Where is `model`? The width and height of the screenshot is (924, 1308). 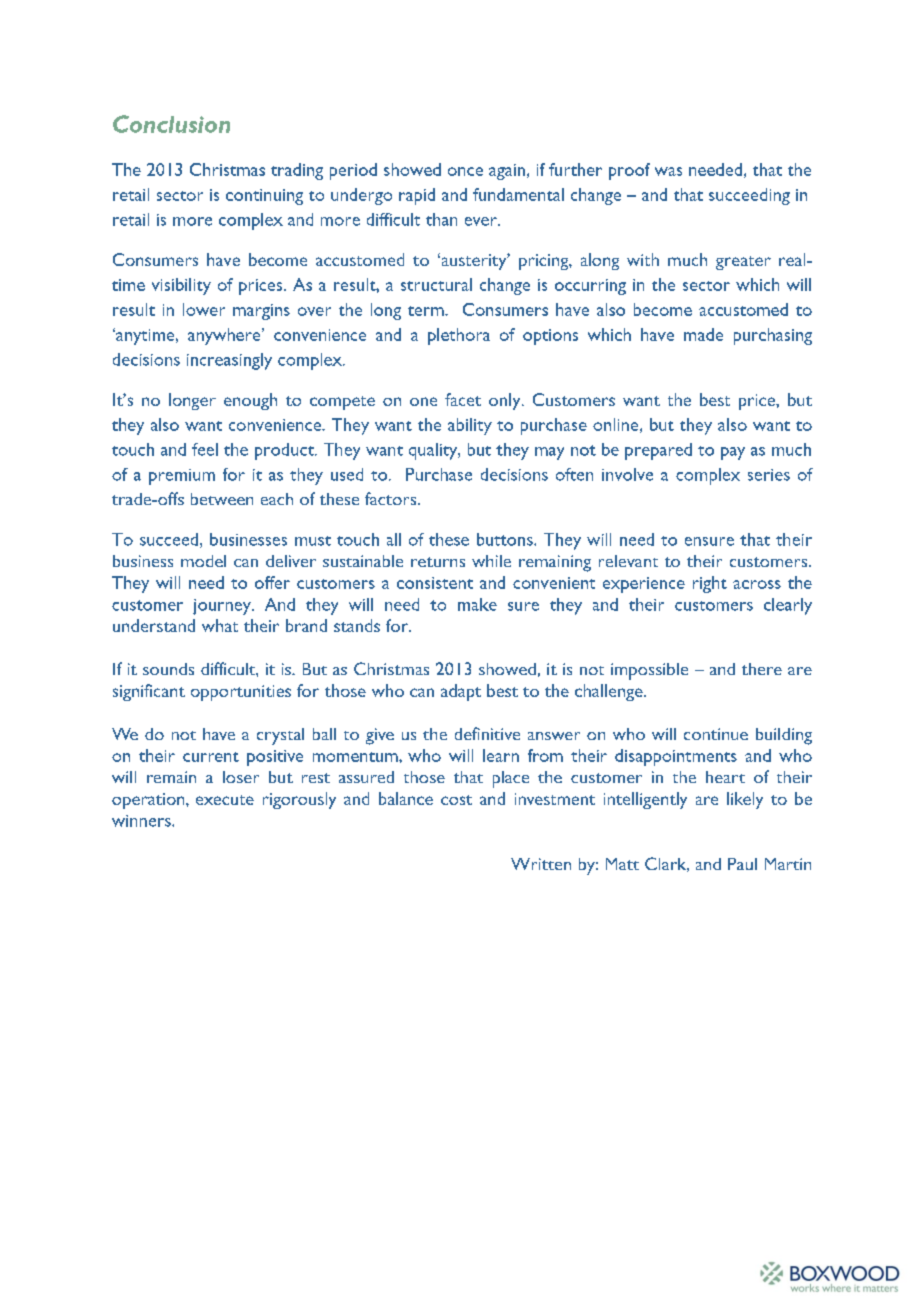
model is located at coordinates (203, 561).
